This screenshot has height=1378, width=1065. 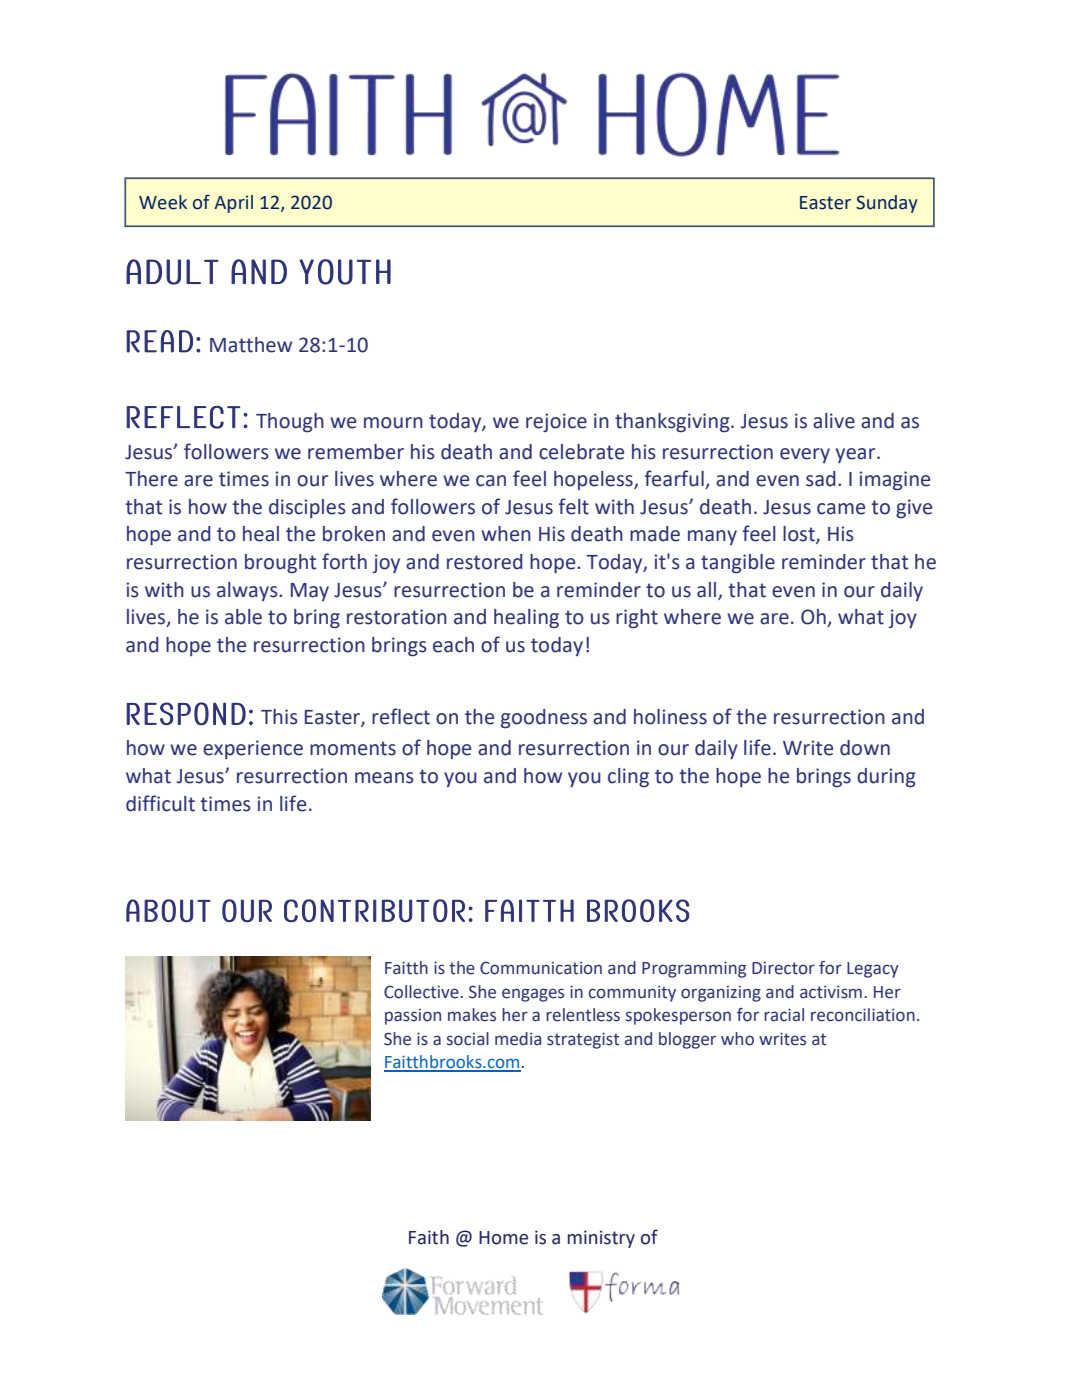 I want to click on Communication, so click(x=541, y=968).
